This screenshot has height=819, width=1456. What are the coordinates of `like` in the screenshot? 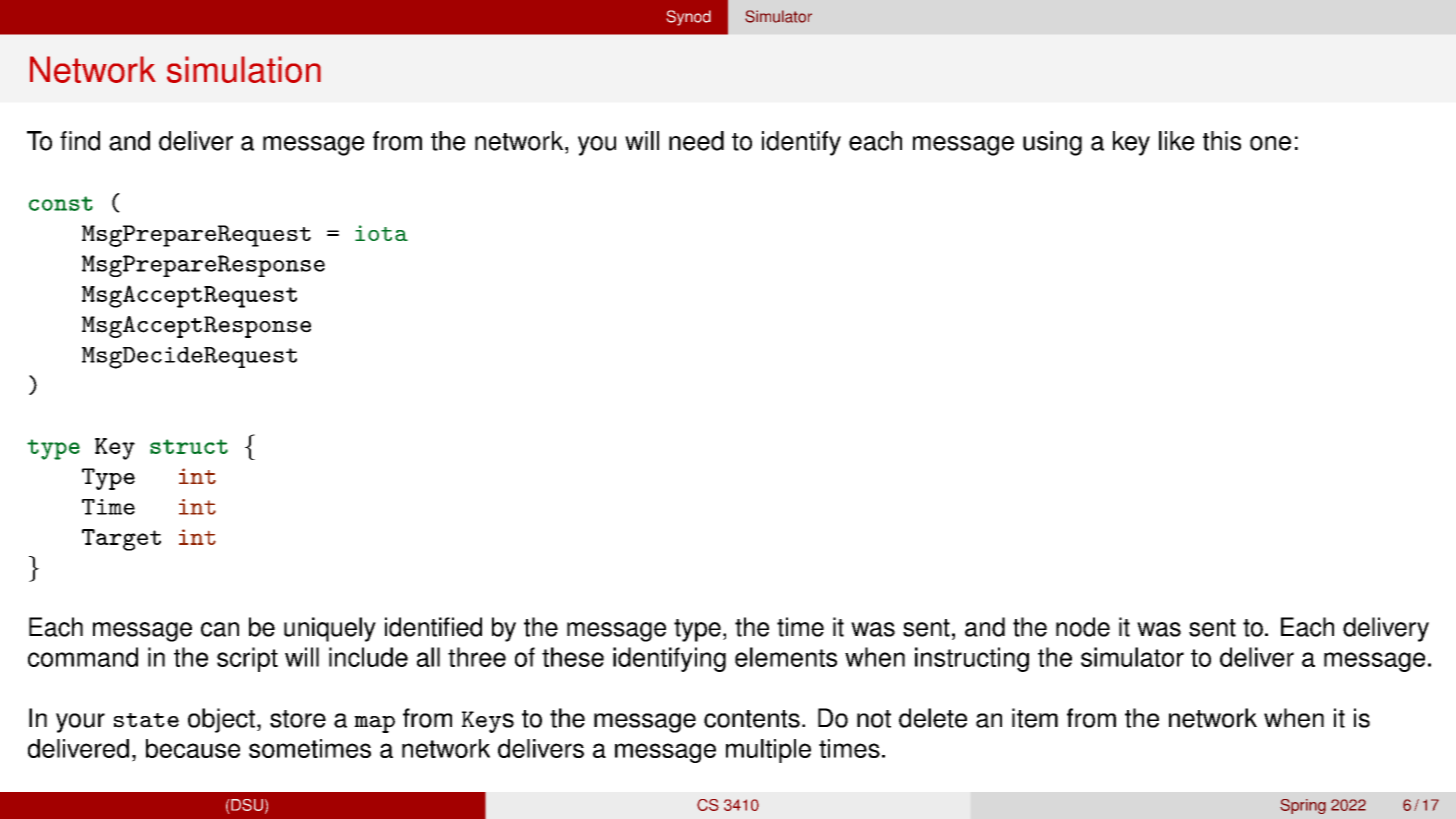 It's located at (1176, 141).
